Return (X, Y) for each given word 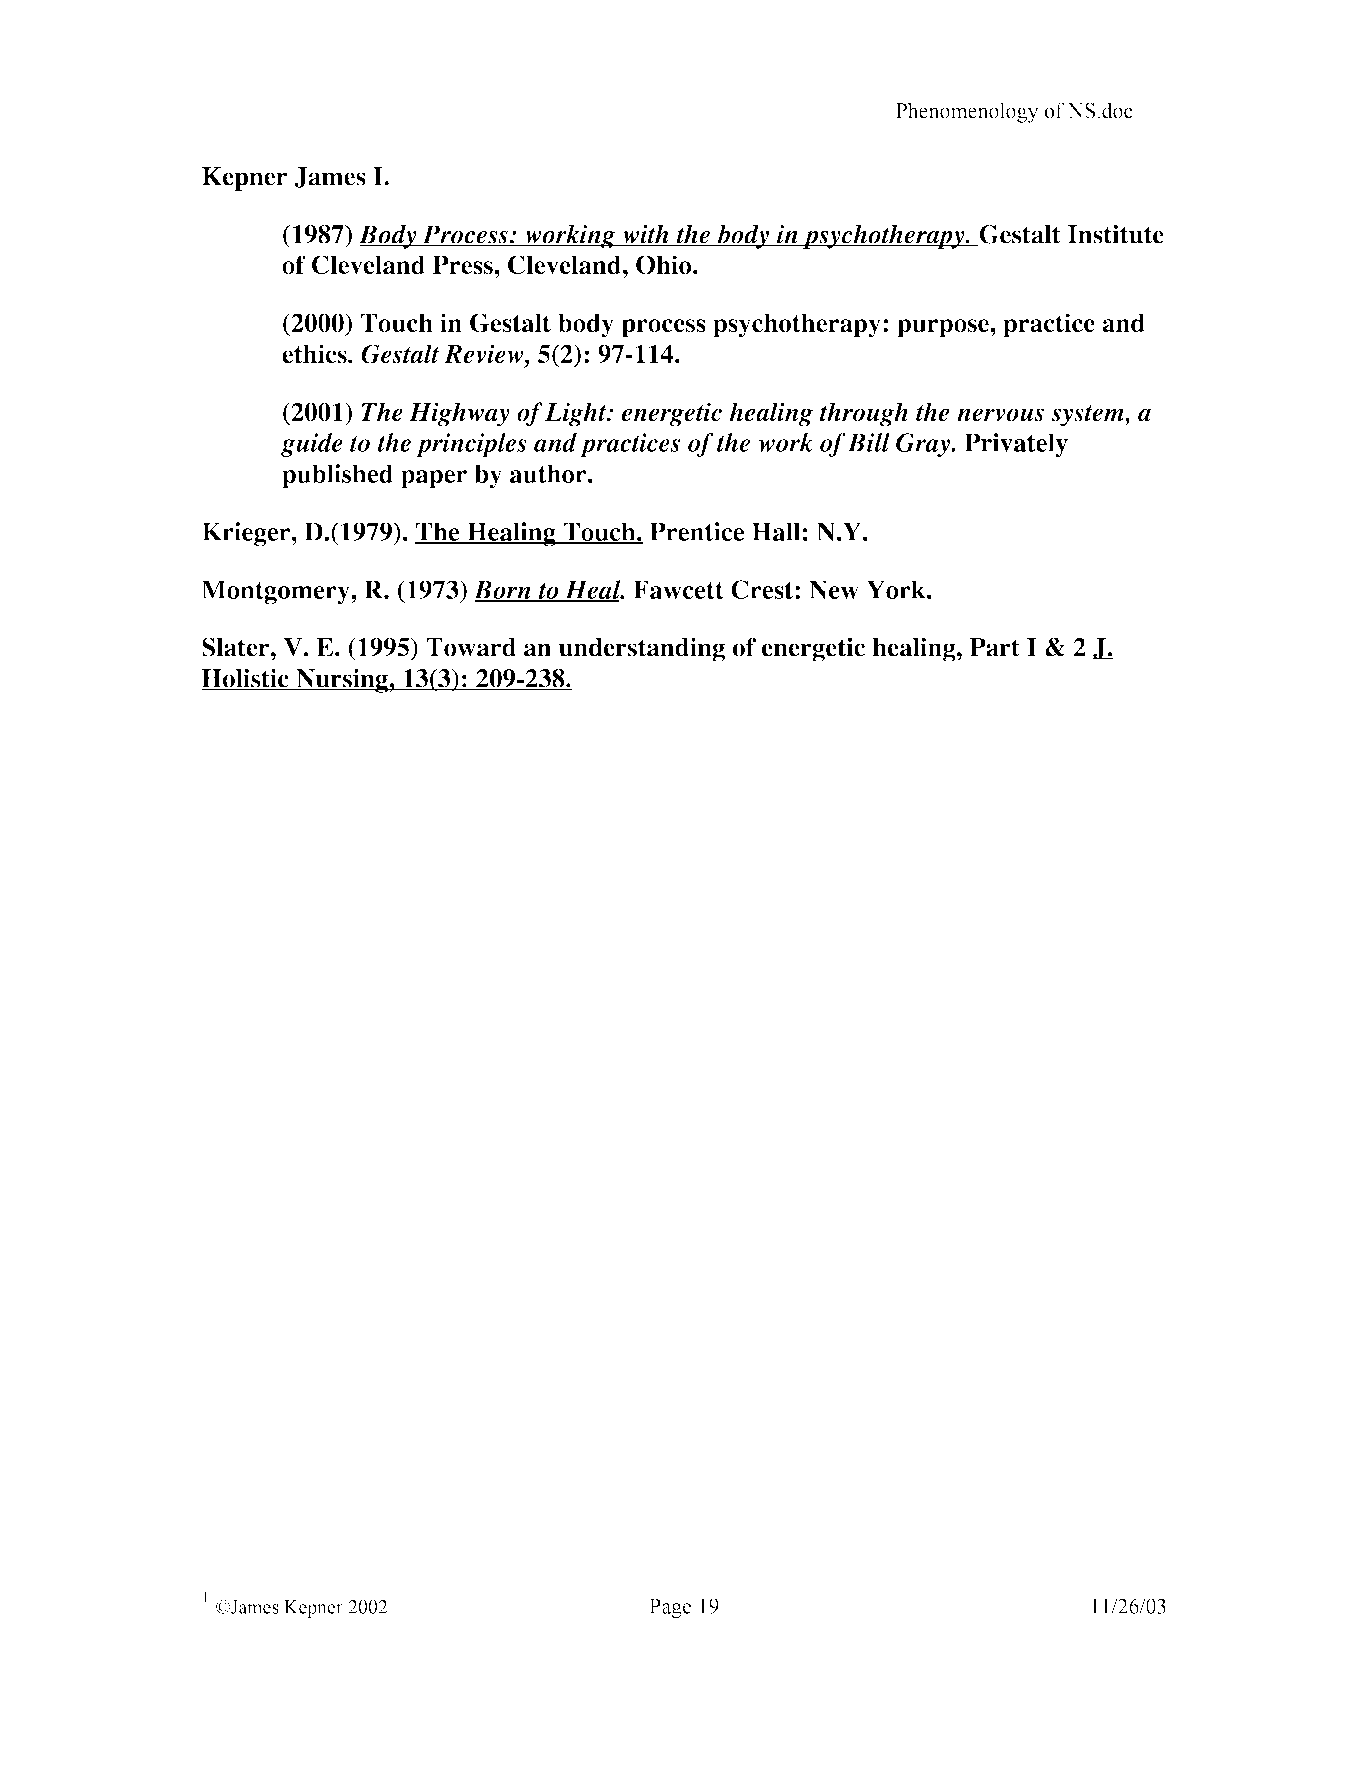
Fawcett (678, 589)
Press (464, 264)
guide (312, 445)
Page (670, 1608)
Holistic (246, 679)
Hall (776, 531)
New (834, 589)
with (646, 235)
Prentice (697, 531)
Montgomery (276, 592)
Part (995, 647)
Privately (1016, 445)
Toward (471, 647)
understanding (642, 649)
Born (503, 591)
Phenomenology (967, 112)
